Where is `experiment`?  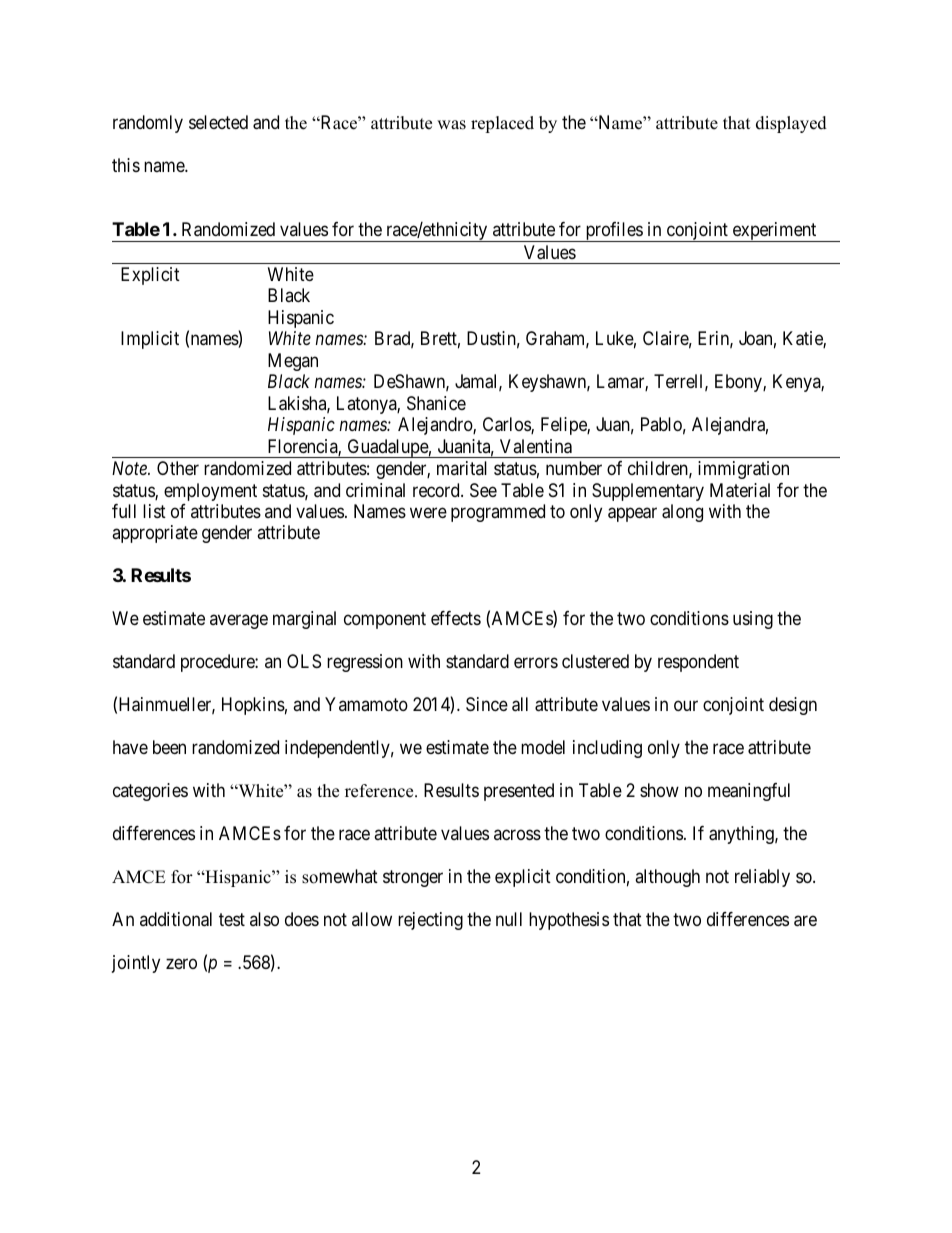 experiment is located at coordinates (774, 232).
